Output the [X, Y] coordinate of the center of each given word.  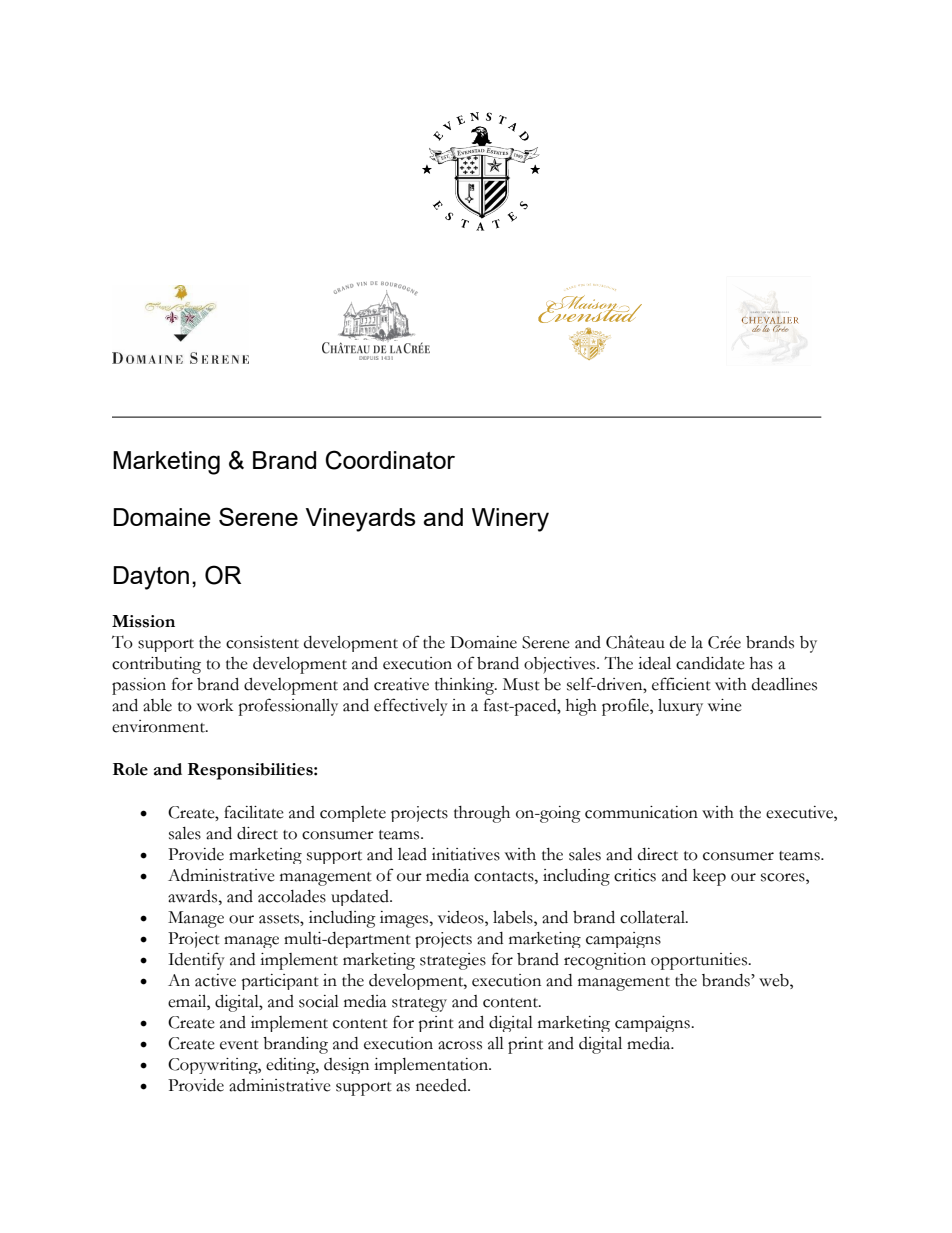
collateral [653, 917]
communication [641, 812]
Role [130, 769]
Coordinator [390, 460]
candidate [710, 663]
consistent [262, 642]
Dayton [151, 578]
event [239, 1045]
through [482, 814]
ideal [654, 663]
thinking [465, 686]
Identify [196, 961]
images [405, 919]
